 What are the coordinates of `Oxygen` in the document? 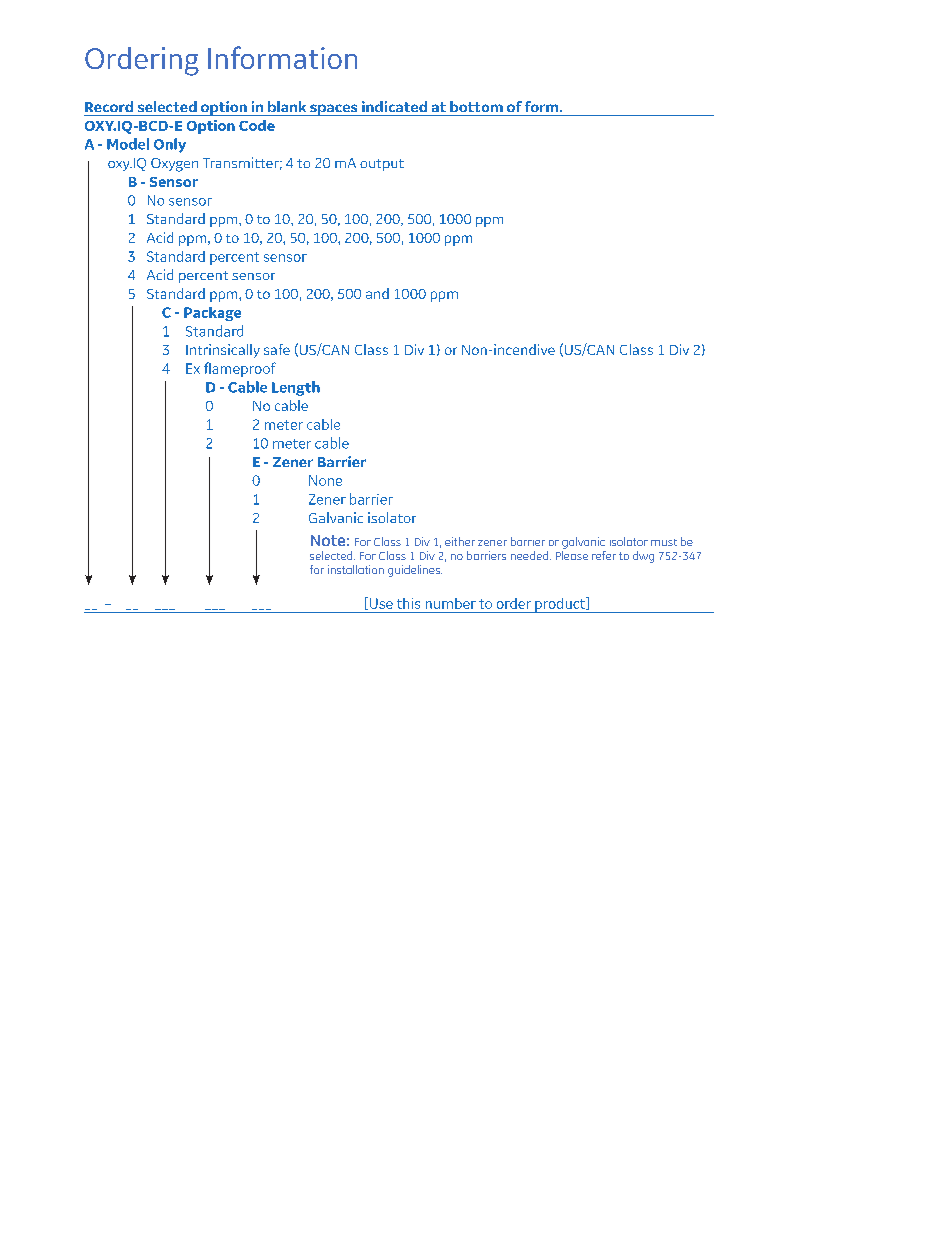 It's located at (174, 165).
